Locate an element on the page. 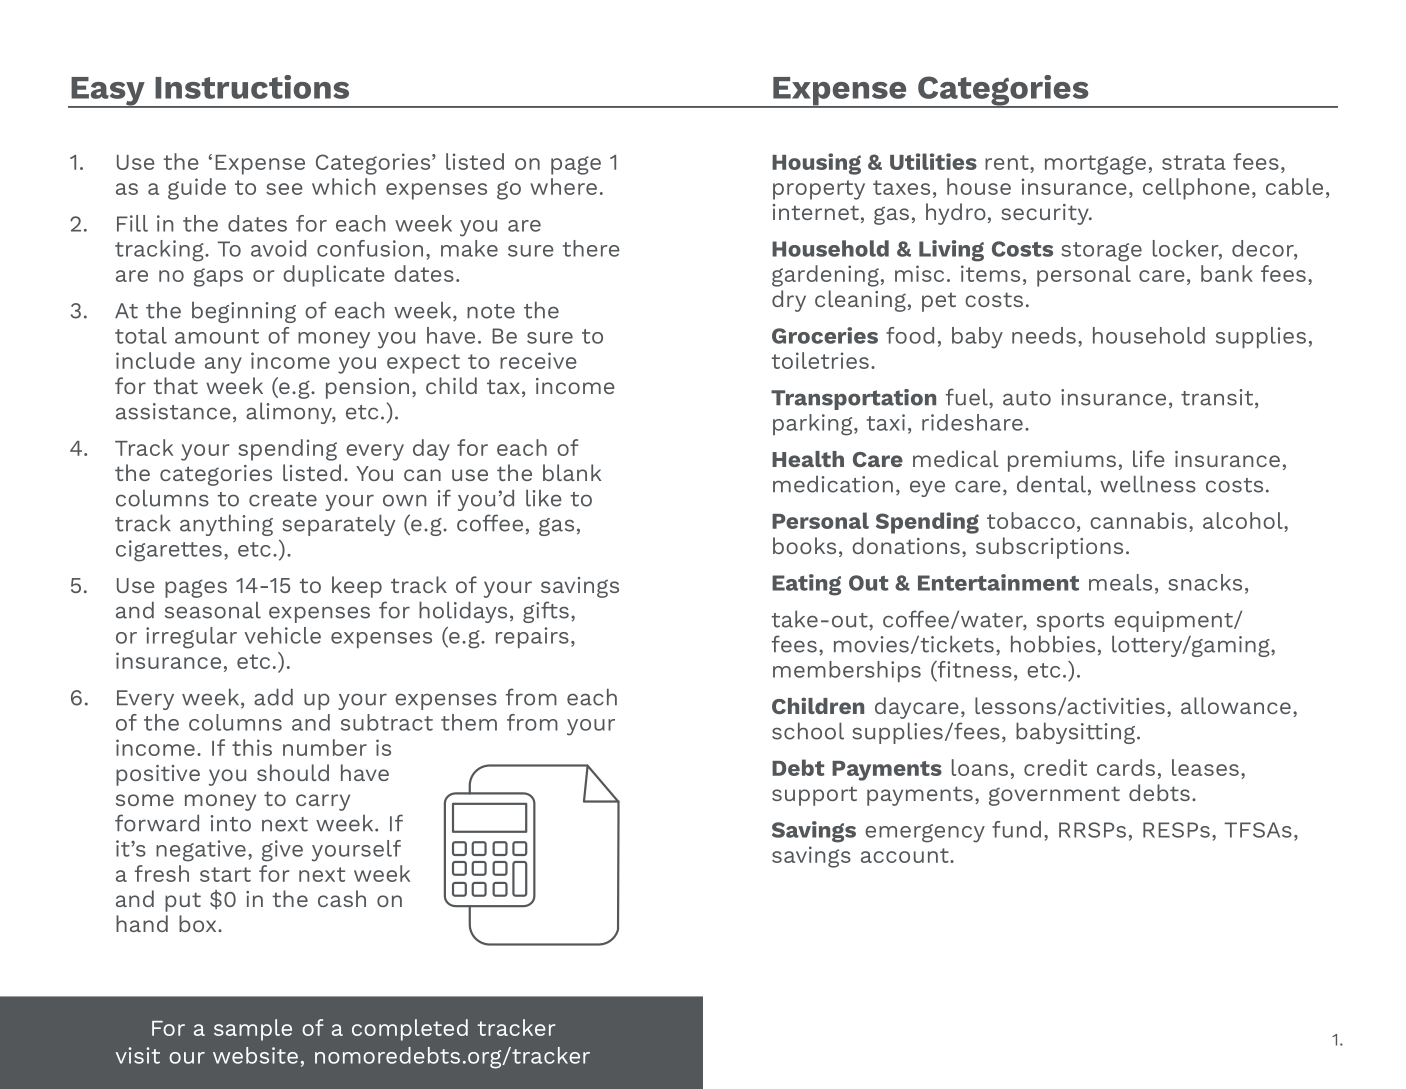 This page has width=1406, height=1089. support is located at coordinates (814, 796).
